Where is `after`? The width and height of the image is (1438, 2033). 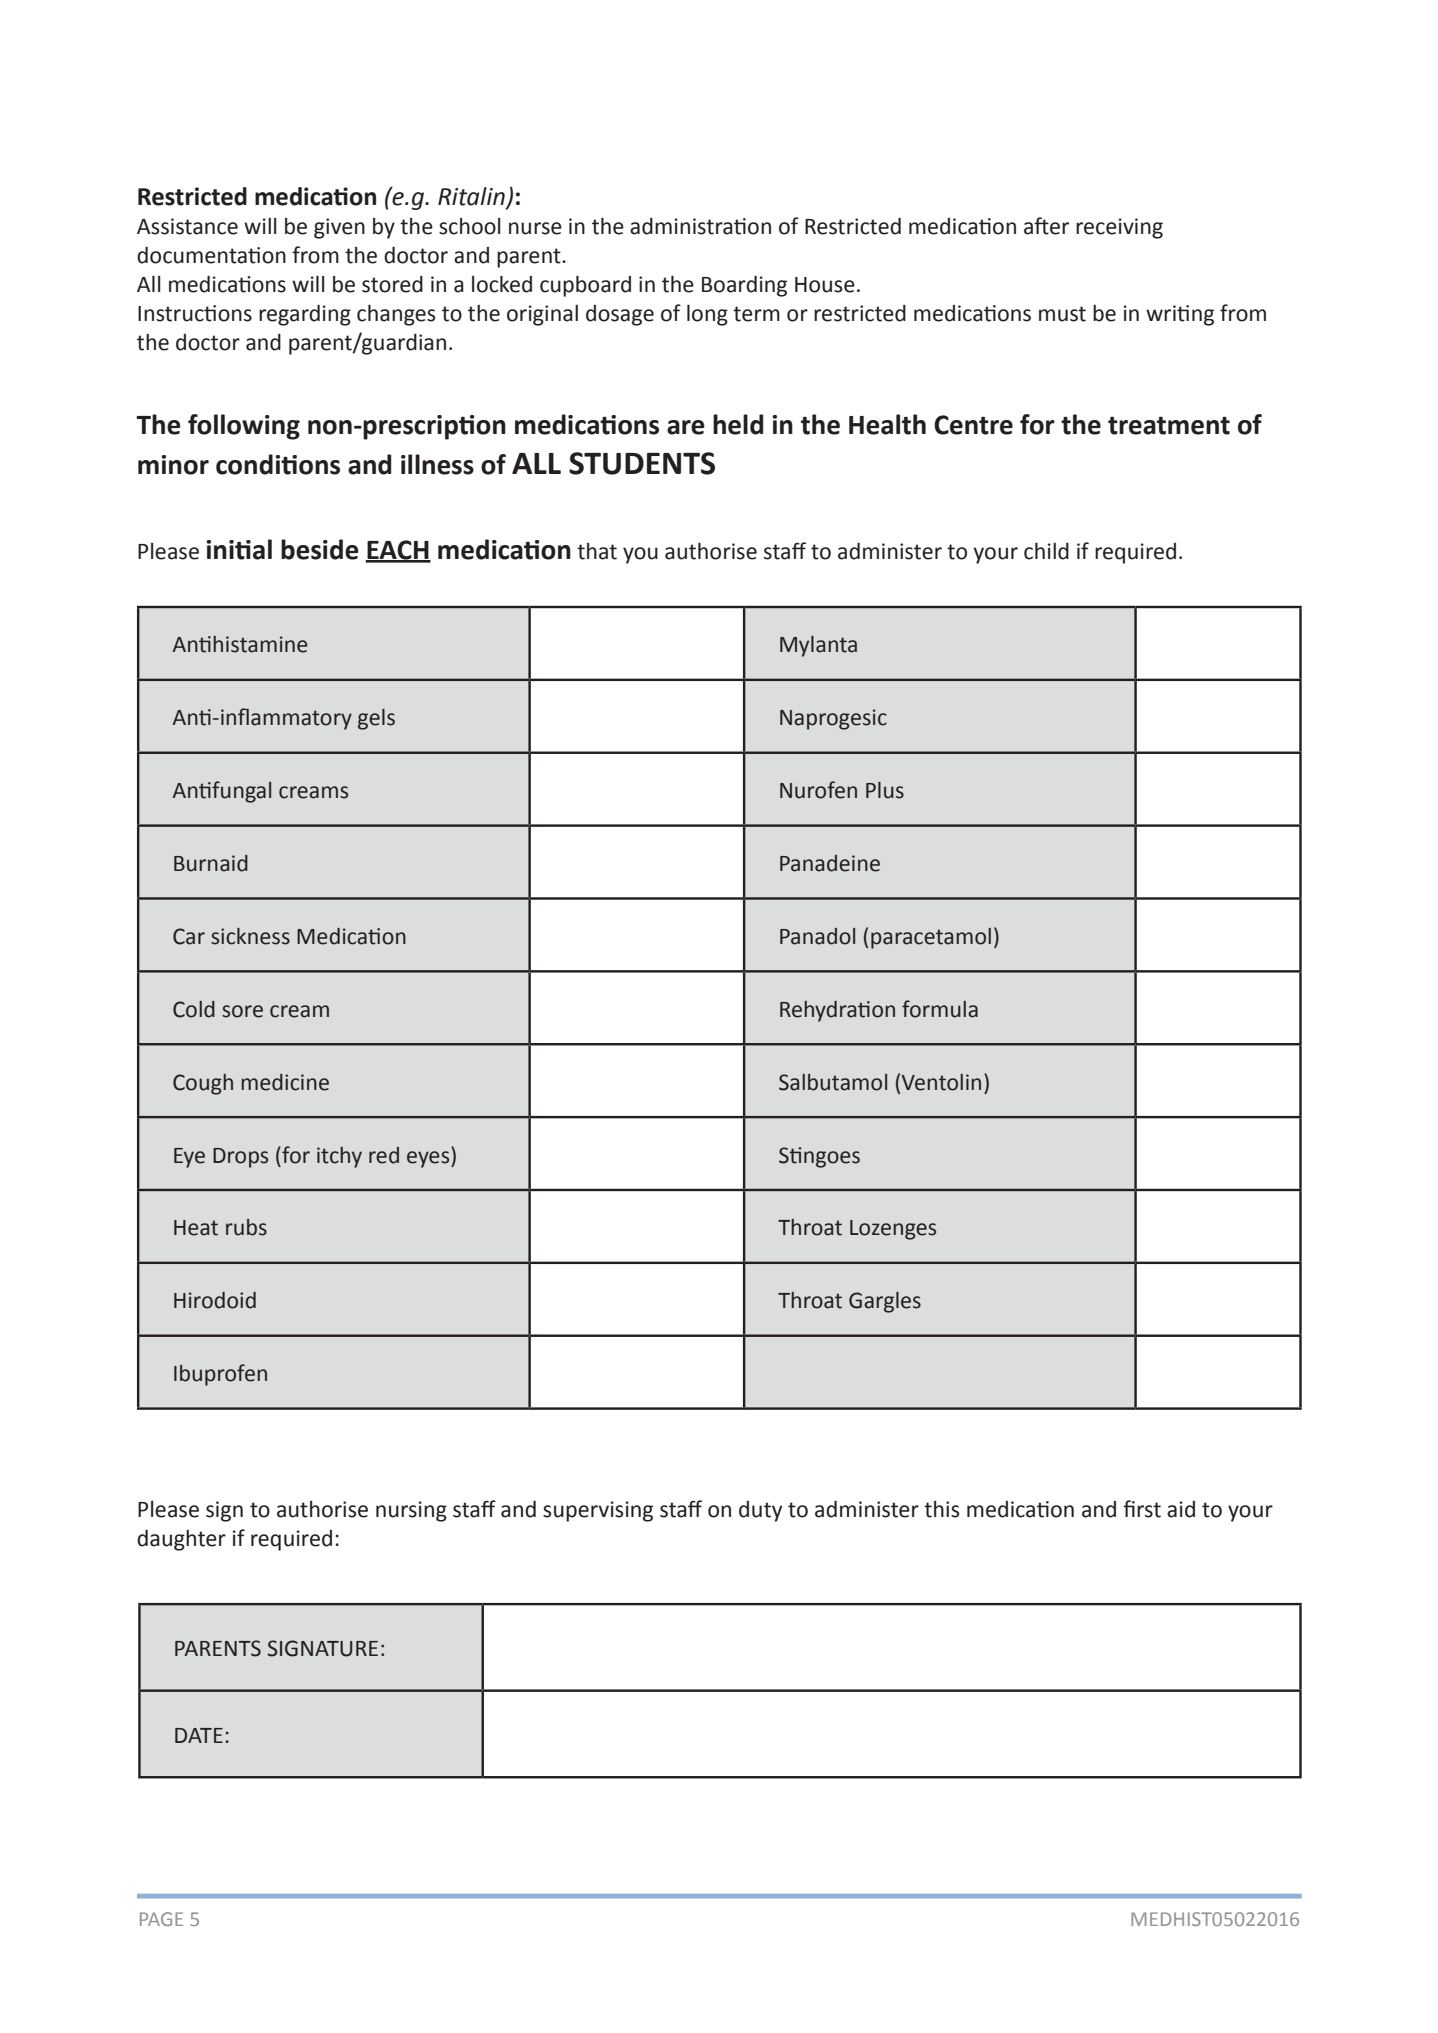
after is located at coordinates (1046, 226).
